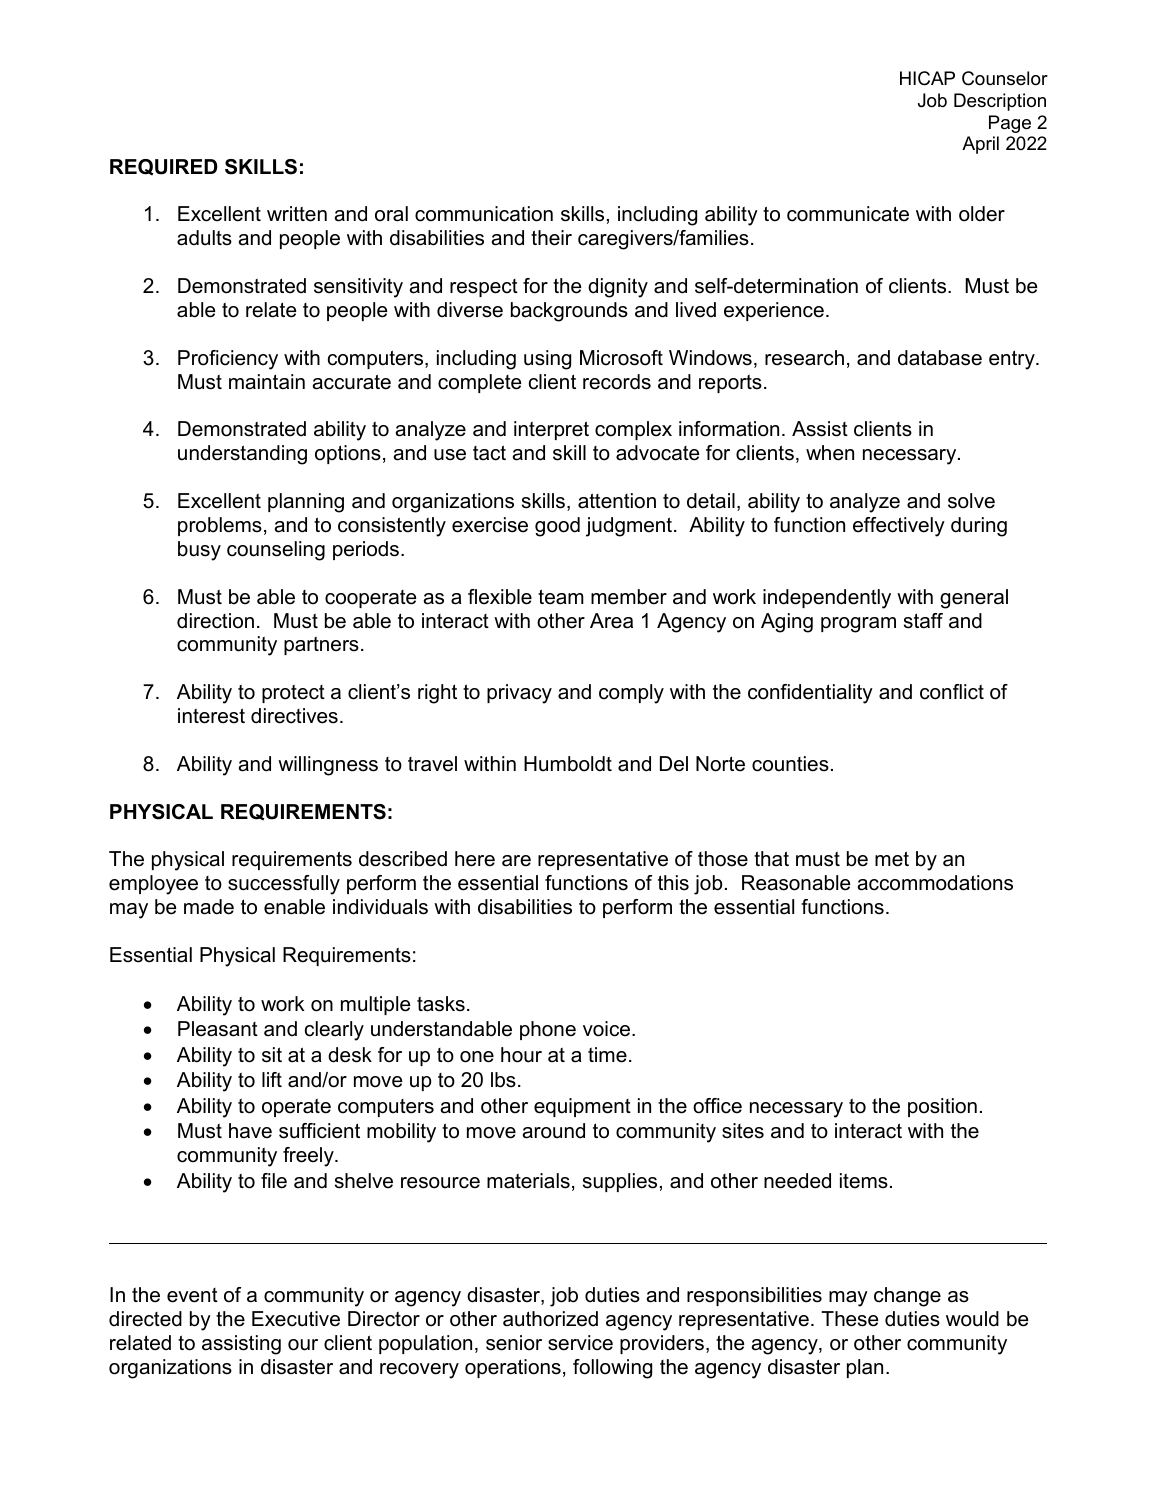 This screenshot has width=1156, height=1495. Describe the element at coordinates (164, 167) in the screenshot. I see `REQUIRED` at that location.
